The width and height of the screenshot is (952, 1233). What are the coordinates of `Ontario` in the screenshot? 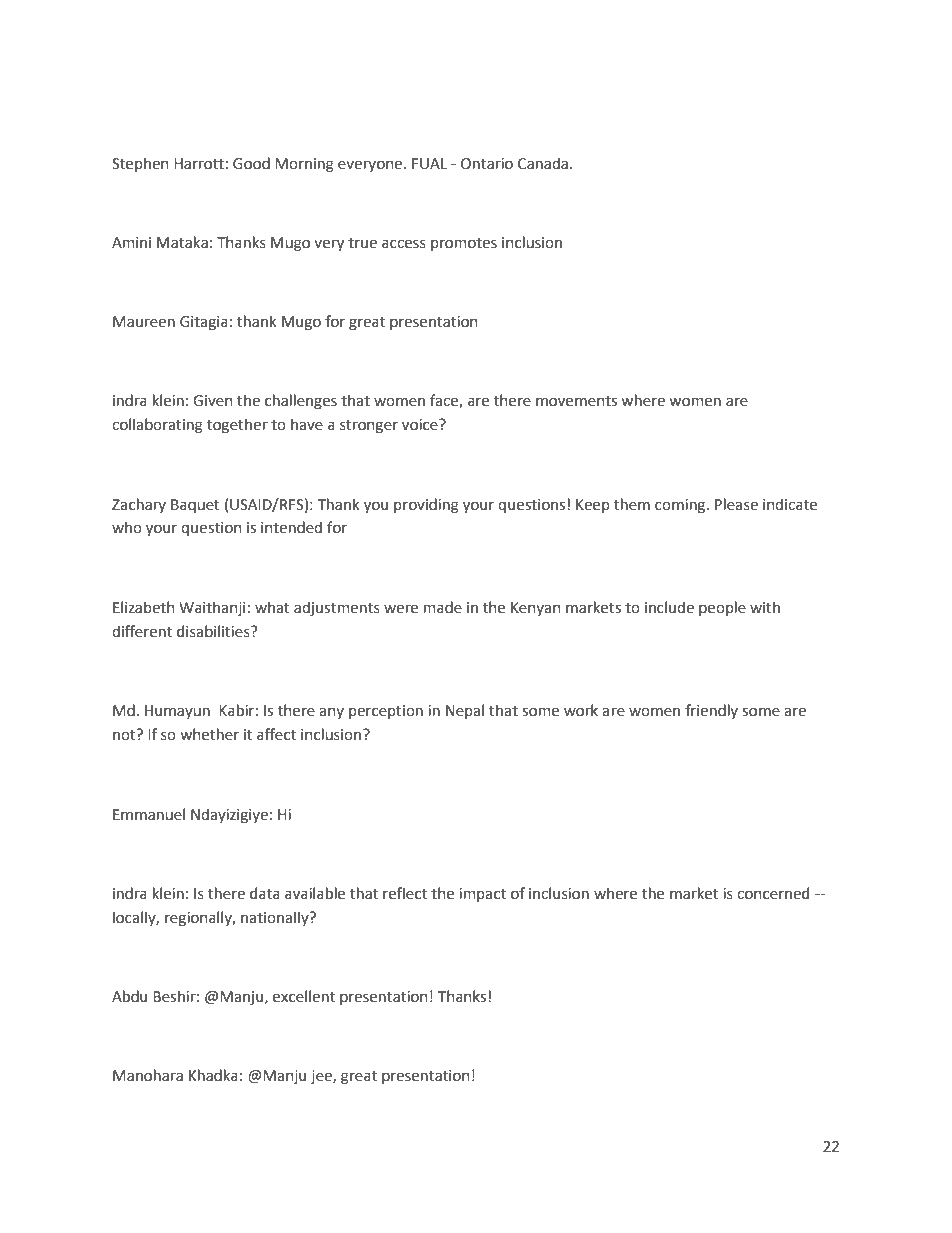 It's located at (487, 164).
